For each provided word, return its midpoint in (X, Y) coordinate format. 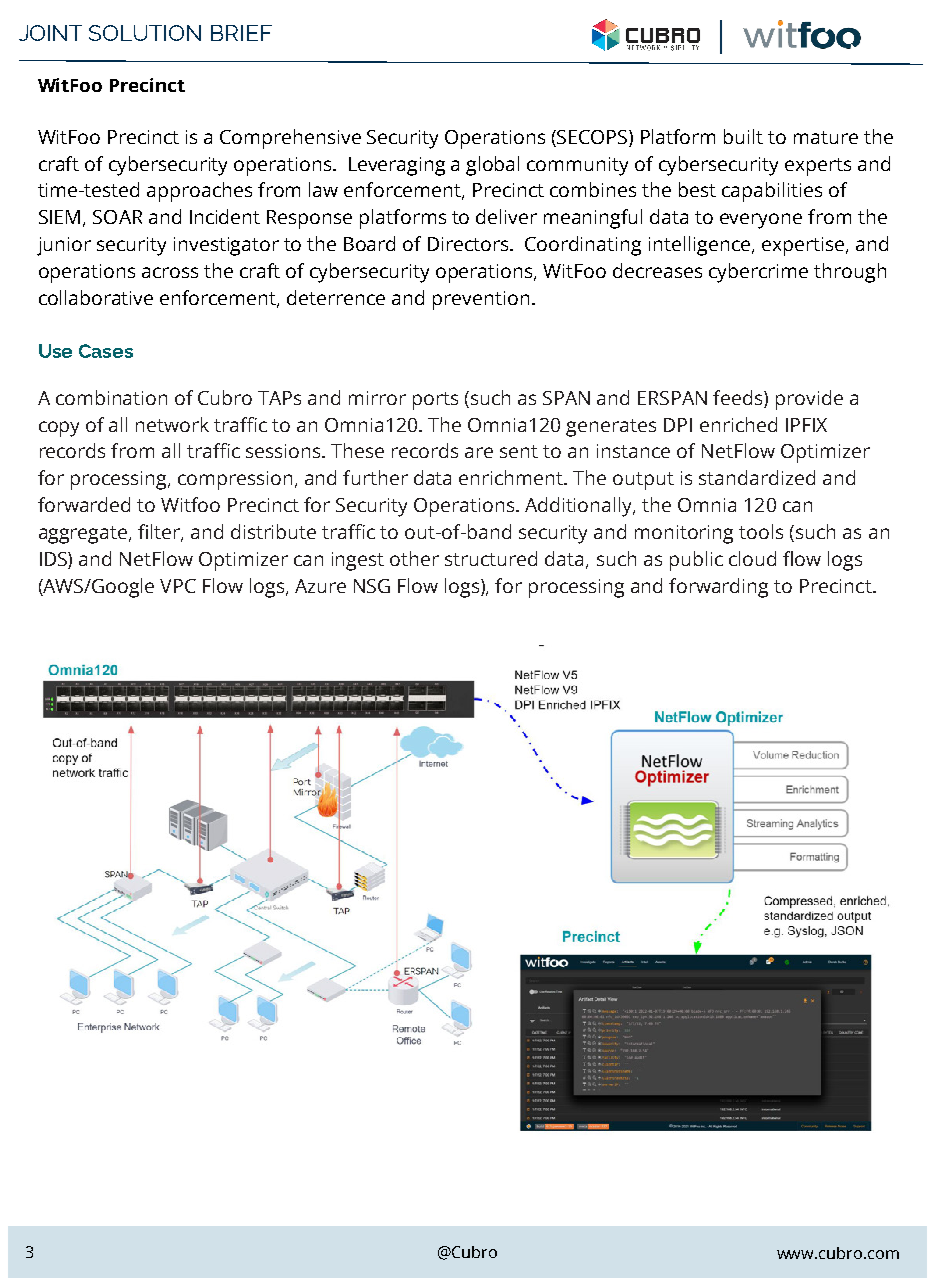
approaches (199, 192)
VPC (178, 586)
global (492, 166)
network (172, 424)
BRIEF (241, 33)
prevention (481, 300)
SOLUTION (145, 33)
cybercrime (758, 273)
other (414, 558)
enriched (738, 424)
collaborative (96, 297)
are (479, 452)
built (743, 136)
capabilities (772, 192)
